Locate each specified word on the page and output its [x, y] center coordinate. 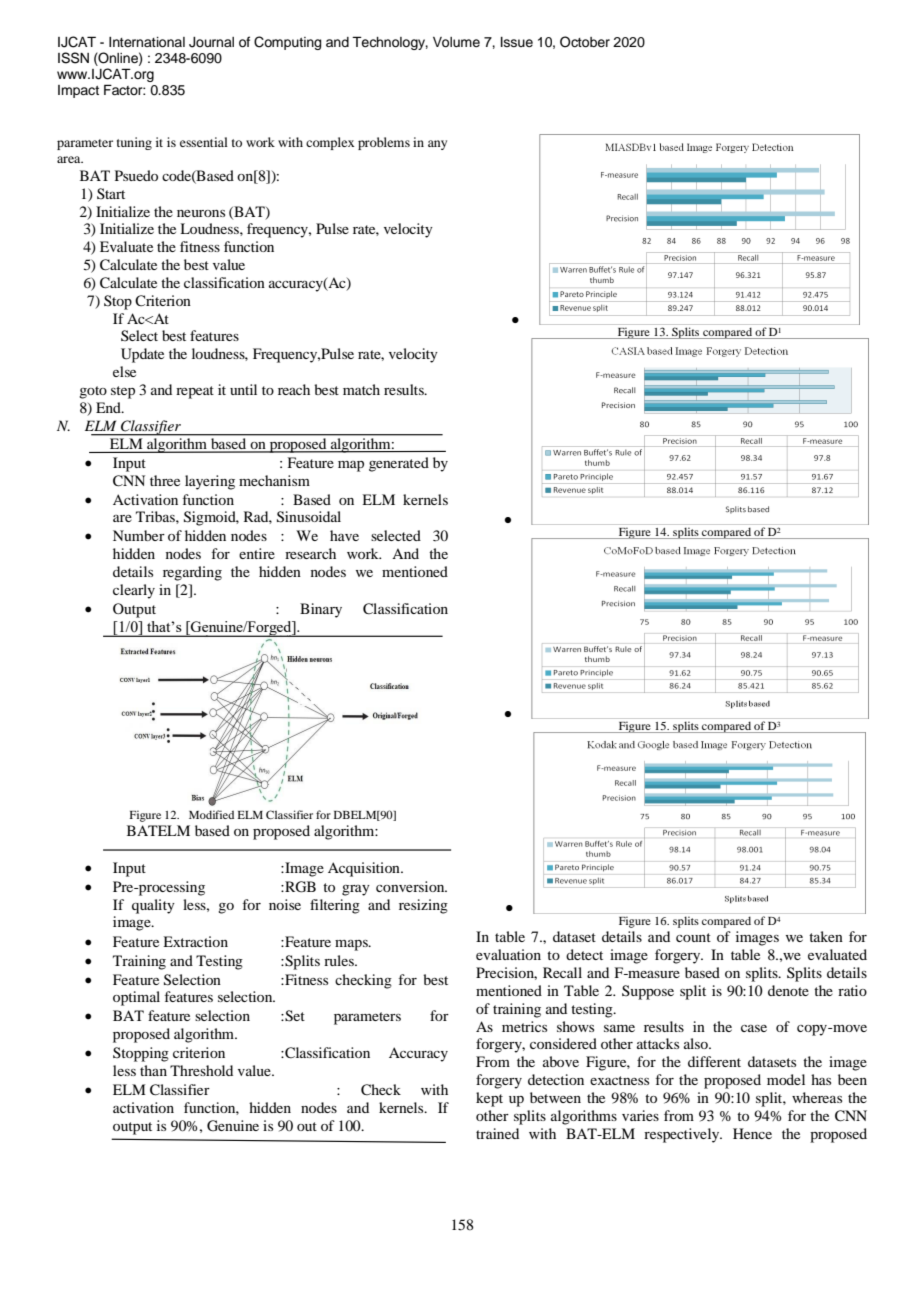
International [147, 42]
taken [826, 936]
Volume [456, 42]
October [585, 42]
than [153, 1070]
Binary [321, 610]
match [361, 389]
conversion [411, 886]
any [437, 145]
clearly [134, 591]
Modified [211, 814]
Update [142, 355]
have [344, 535]
